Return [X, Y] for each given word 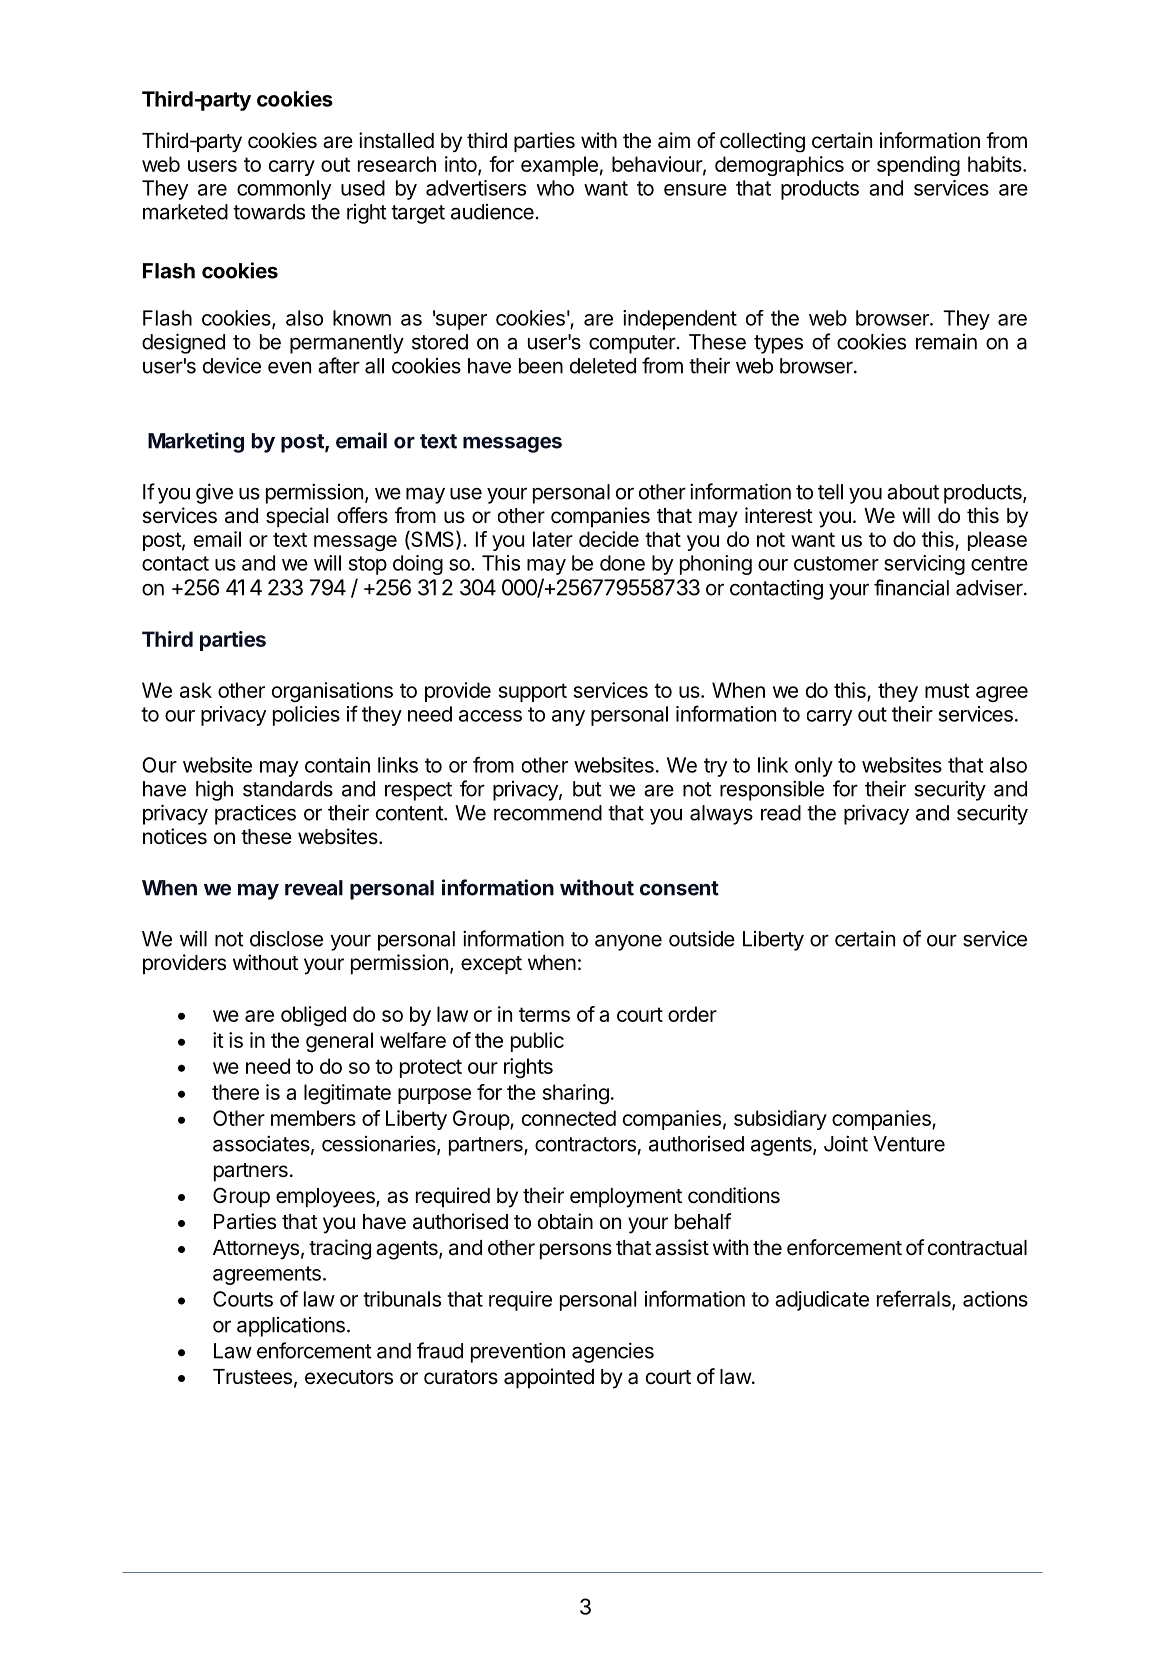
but [587, 789]
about [913, 492]
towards [269, 212]
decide [609, 539]
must [947, 690]
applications [291, 1327]
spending [918, 166]
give [214, 493]
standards [288, 789]
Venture [909, 1144]
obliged [313, 1016]
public [537, 1042]
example [559, 166]
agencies [613, 1352]
